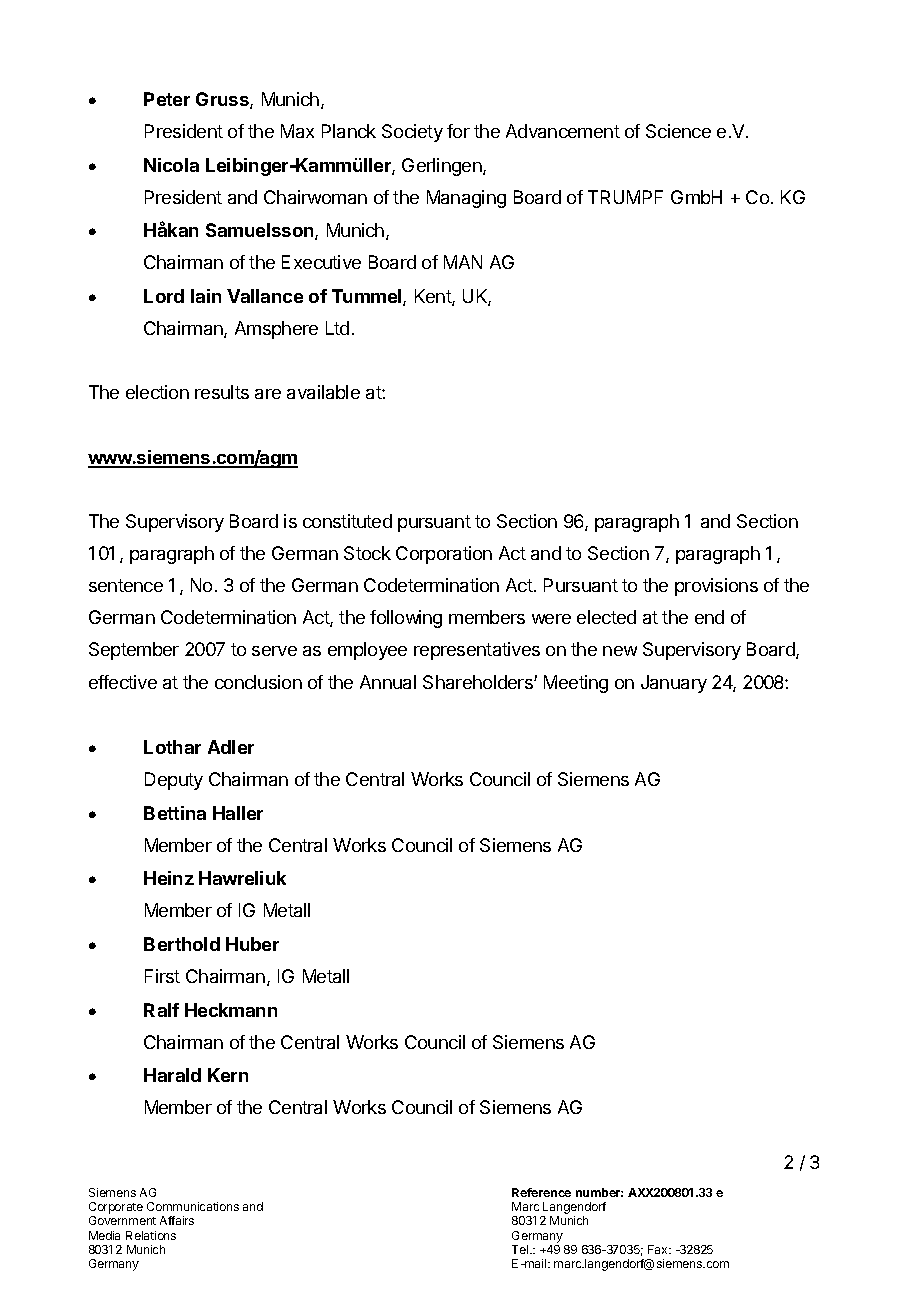 Image resolution: width=924 pixels, height=1308 pixels. Describe the element at coordinates (678, 131) in the document. I see `Science` at that location.
